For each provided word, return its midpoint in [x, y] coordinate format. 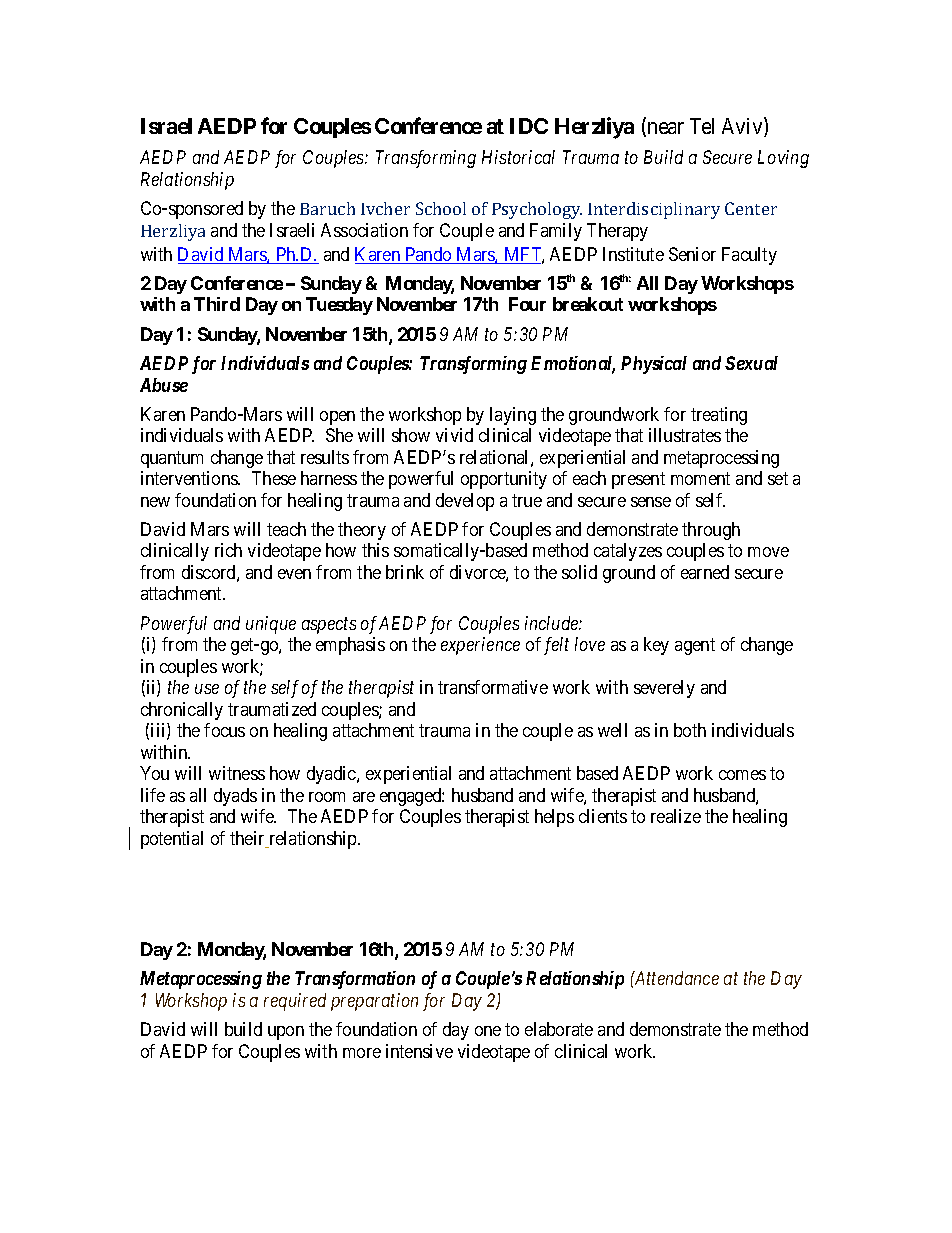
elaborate [559, 1029]
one [488, 1031]
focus [224, 730]
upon [286, 1033]
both [690, 730]
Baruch [327, 208]
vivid [454, 435]
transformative [493, 687]
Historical [518, 157]
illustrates [685, 435]
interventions [190, 478]
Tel [702, 126]
